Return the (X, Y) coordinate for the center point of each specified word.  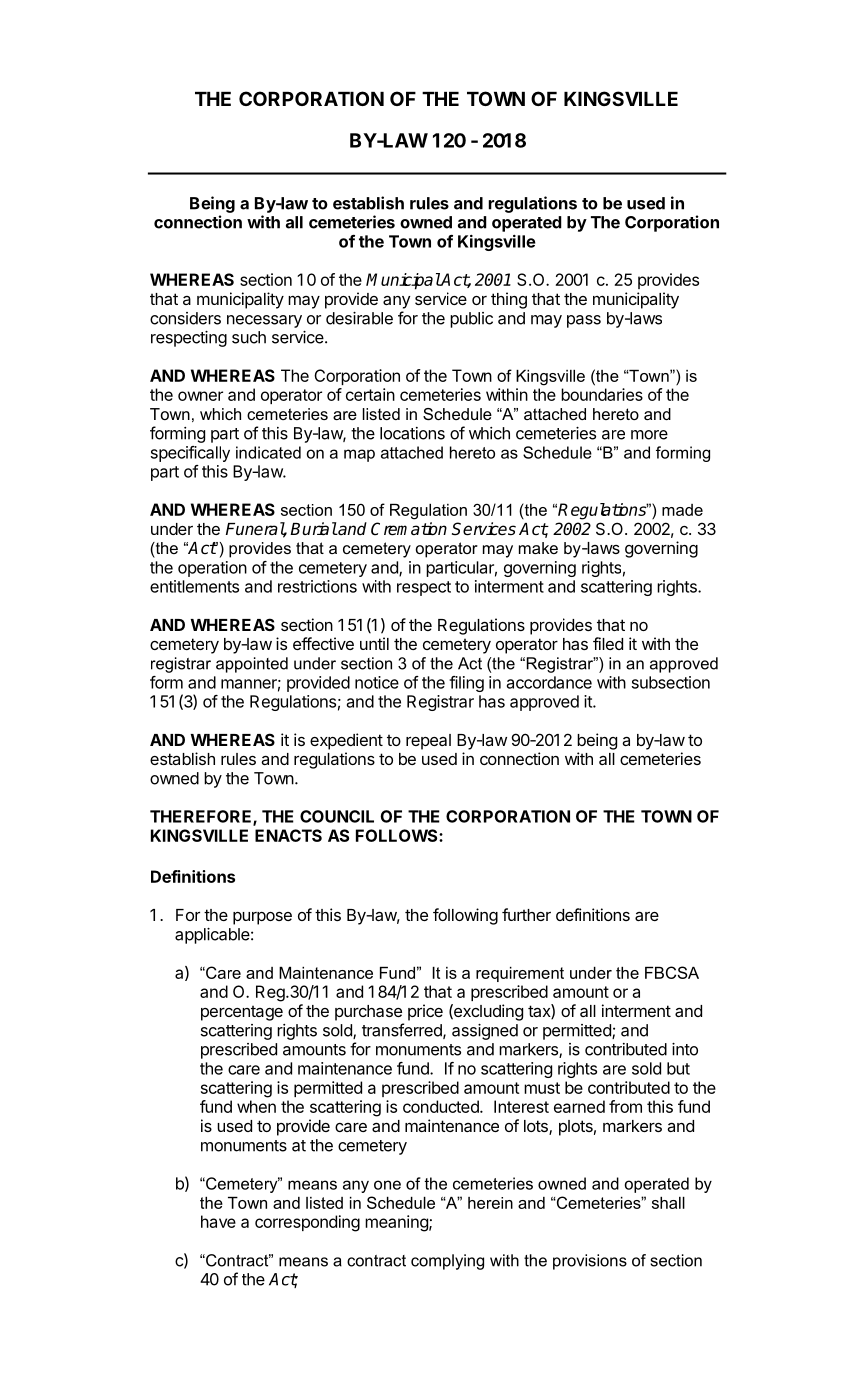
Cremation (409, 529)
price (425, 1012)
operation (212, 569)
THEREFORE (202, 817)
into (685, 1049)
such (249, 337)
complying (447, 1262)
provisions (590, 1262)
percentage (242, 1013)
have (218, 1221)
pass (584, 321)
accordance (549, 682)
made (682, 510)
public (471, 320)
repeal (428, 742)
